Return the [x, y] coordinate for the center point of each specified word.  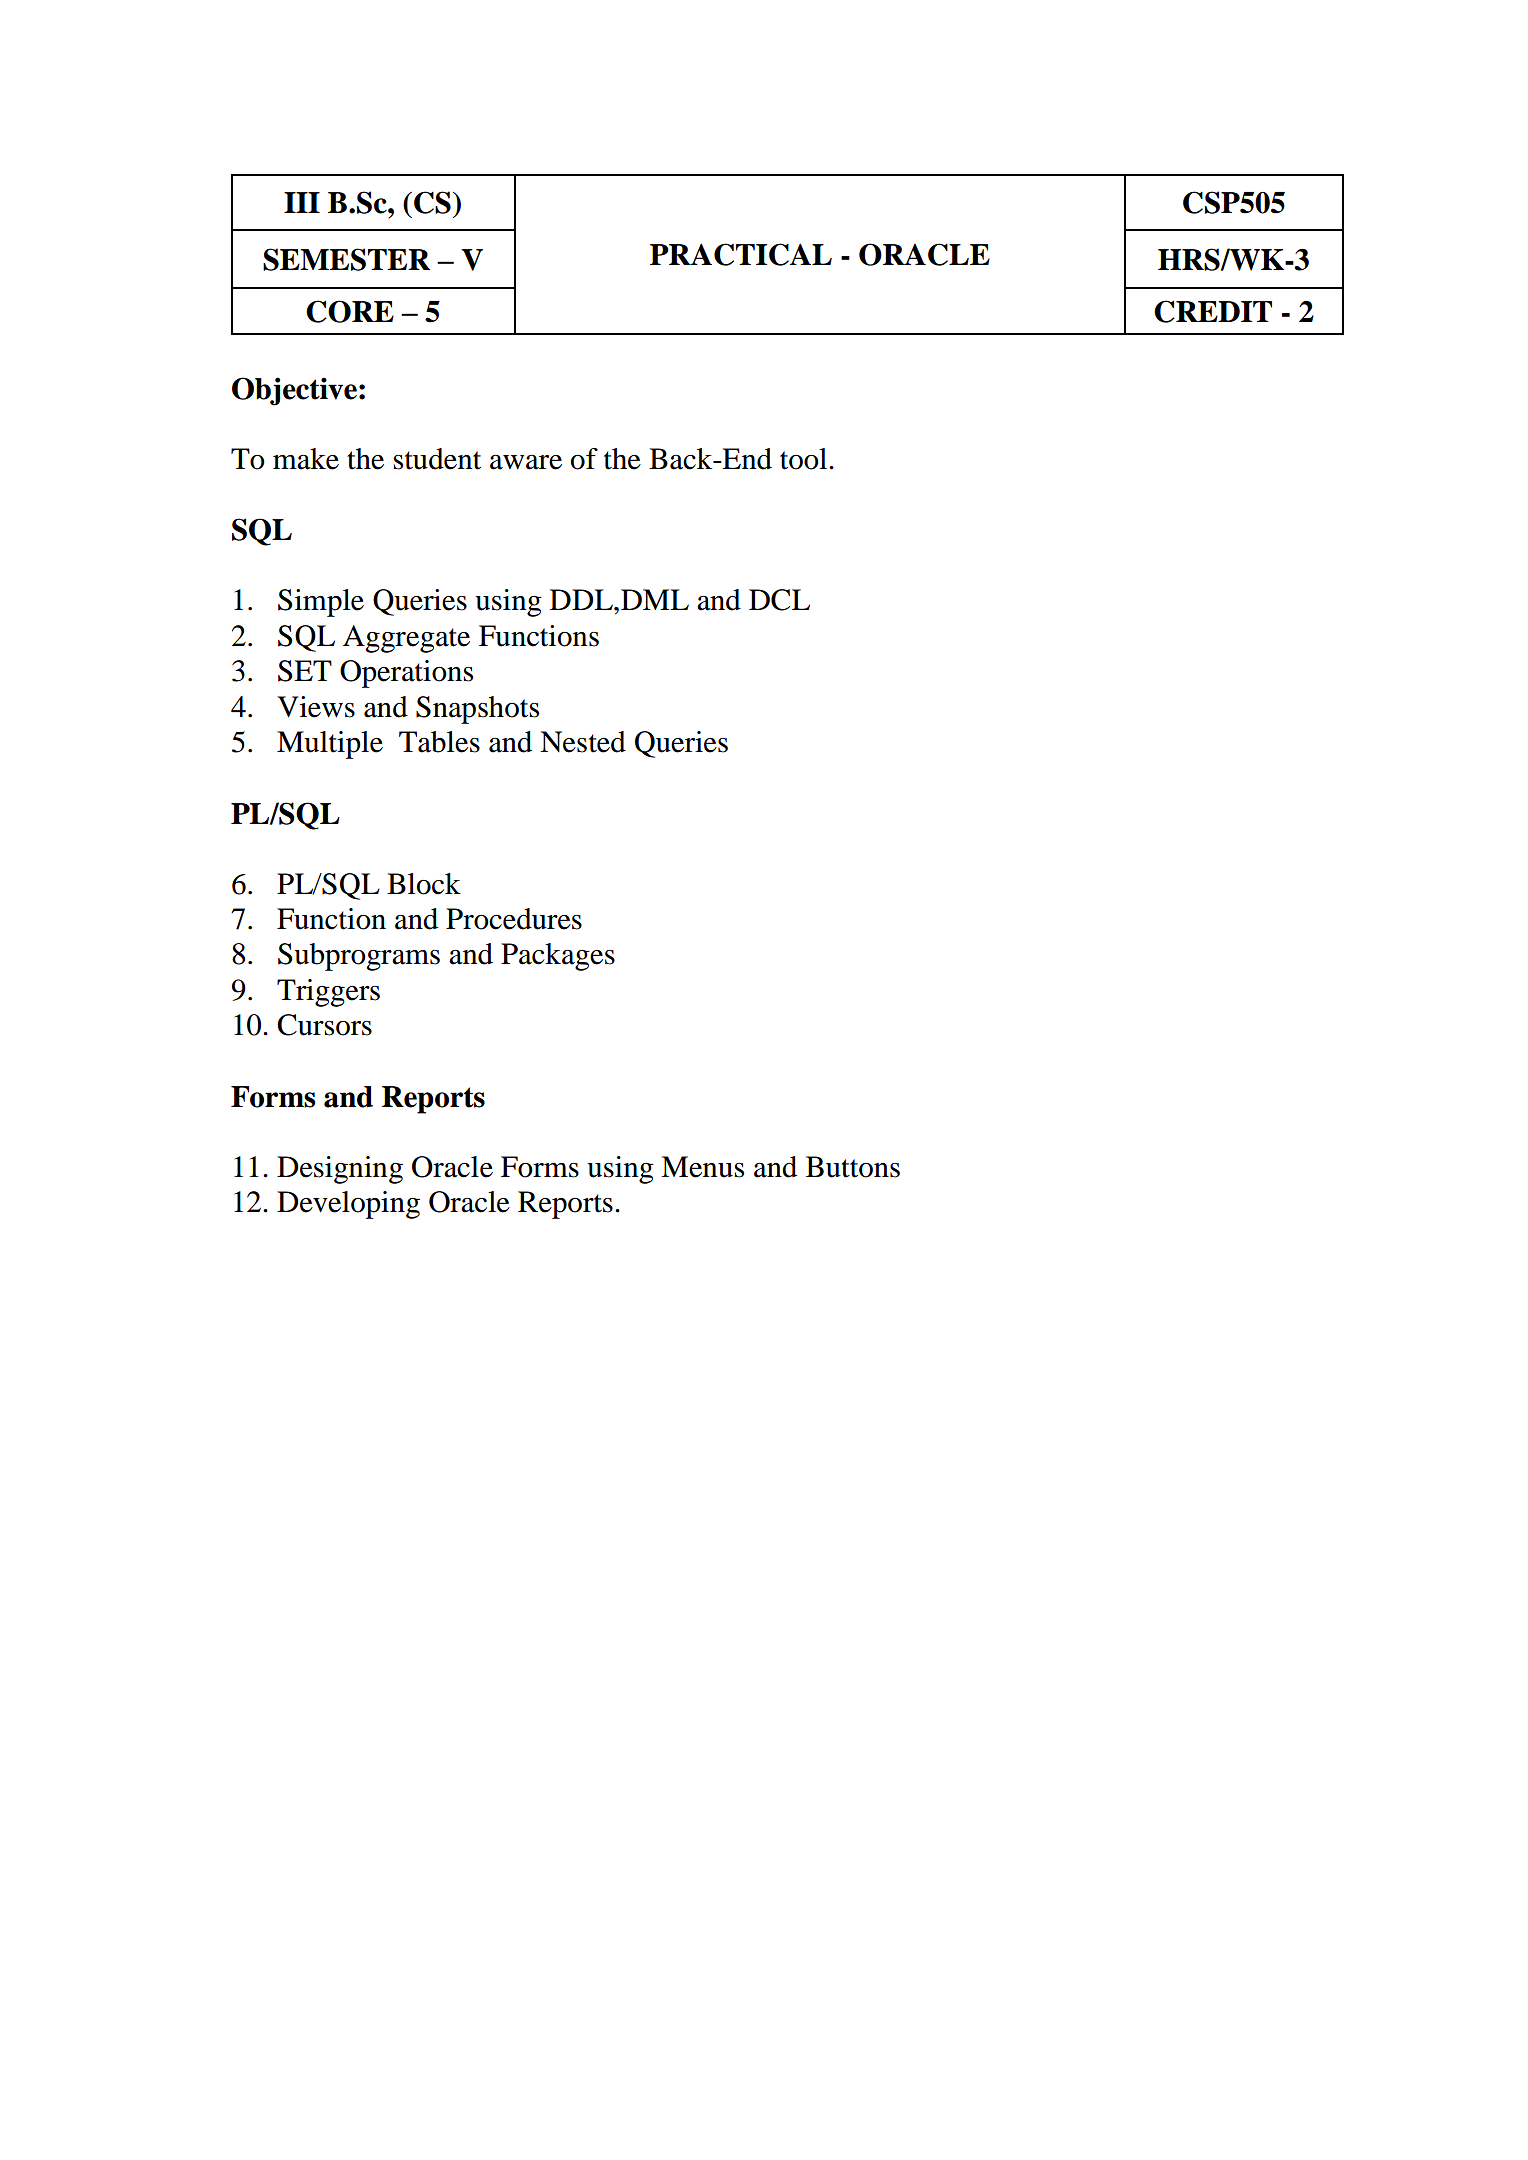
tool [805, 459]
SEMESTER [346, 259]
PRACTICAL [741, 254]
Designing [340, 1170]
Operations [406, 674]
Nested [583, 742]
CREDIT [1213, 311]
